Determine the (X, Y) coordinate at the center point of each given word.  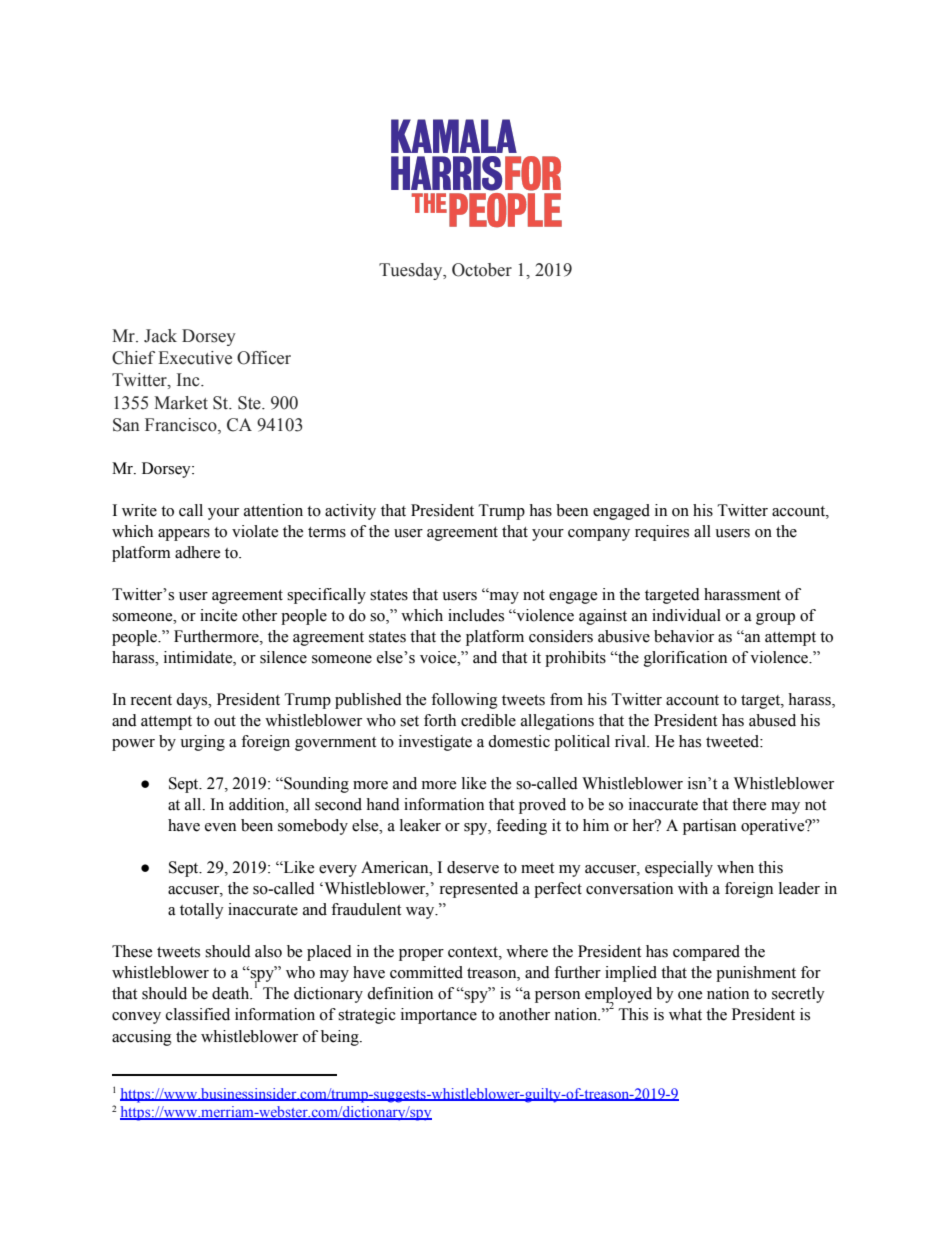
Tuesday (412, 271)
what (685, 1014)
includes (476, 615)
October (482, 270)
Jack (160, 336)
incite (218, 615)
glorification (685, 659)
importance (439, 1016)
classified (198, 1014)
